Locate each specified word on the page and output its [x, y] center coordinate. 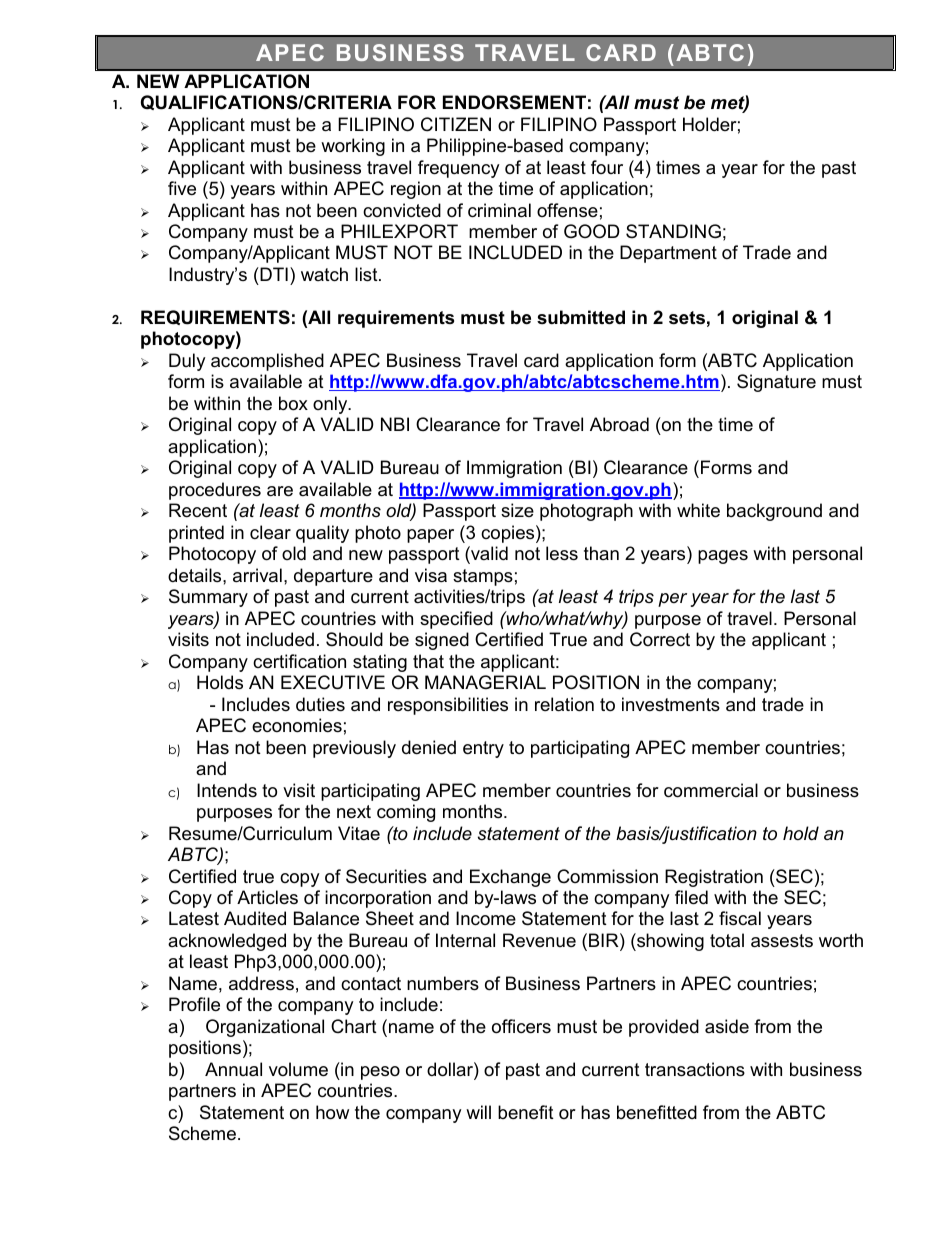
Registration [714, 878]
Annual [233, 1069]
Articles [267, 897]
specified [456, 620]
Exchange [510, 878]
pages [723, 557]
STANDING [673, 231]
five [182, 188]
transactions [695, 1069]
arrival [257, 575]
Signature [776, 383]
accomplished [267, 362]
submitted [581, 317]
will [478, 1112]
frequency [459, 169]
